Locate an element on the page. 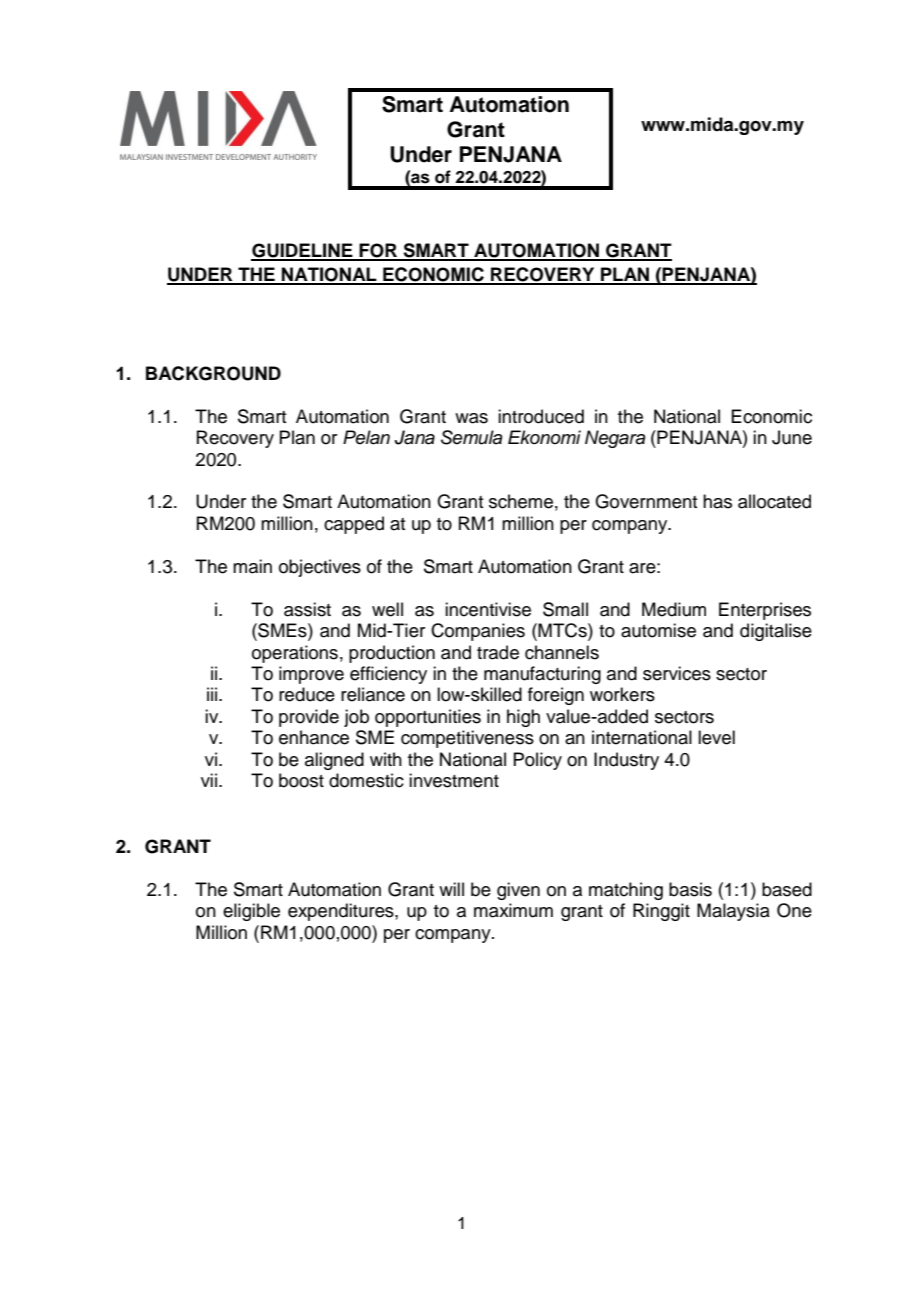 This page has height=1308, width=924. operations is located at coordinates (295, 654).
